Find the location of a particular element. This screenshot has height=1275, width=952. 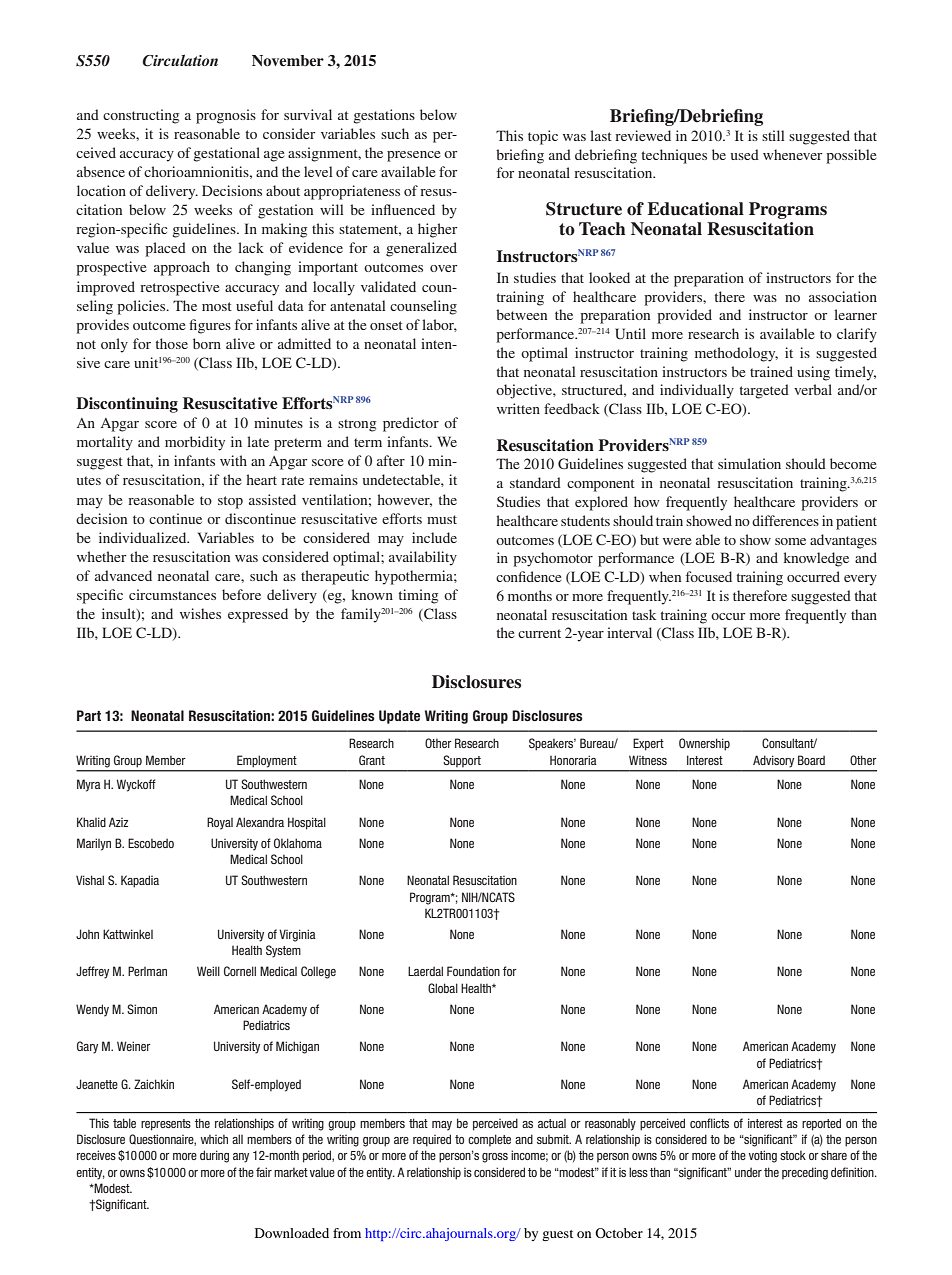

still is located at coordinates (773, 135).
